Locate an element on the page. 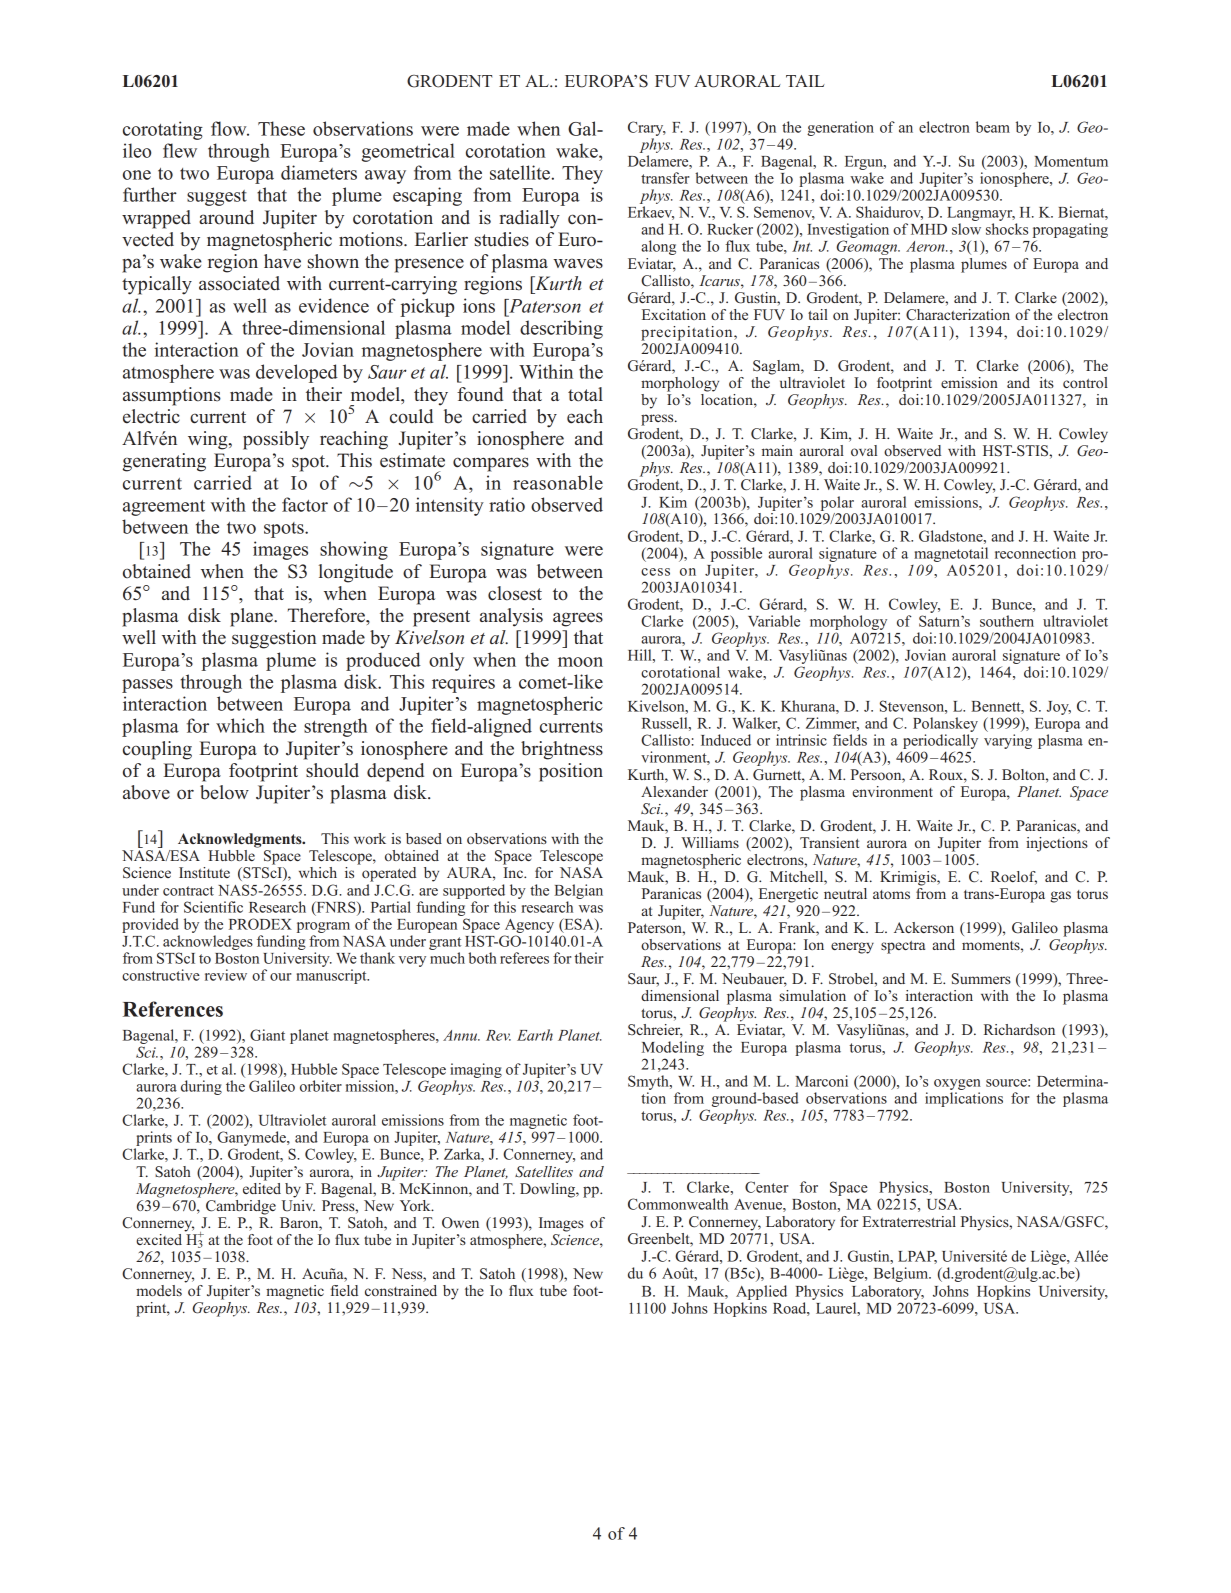  Commonwealth is located at coordinates (678, 1204).
